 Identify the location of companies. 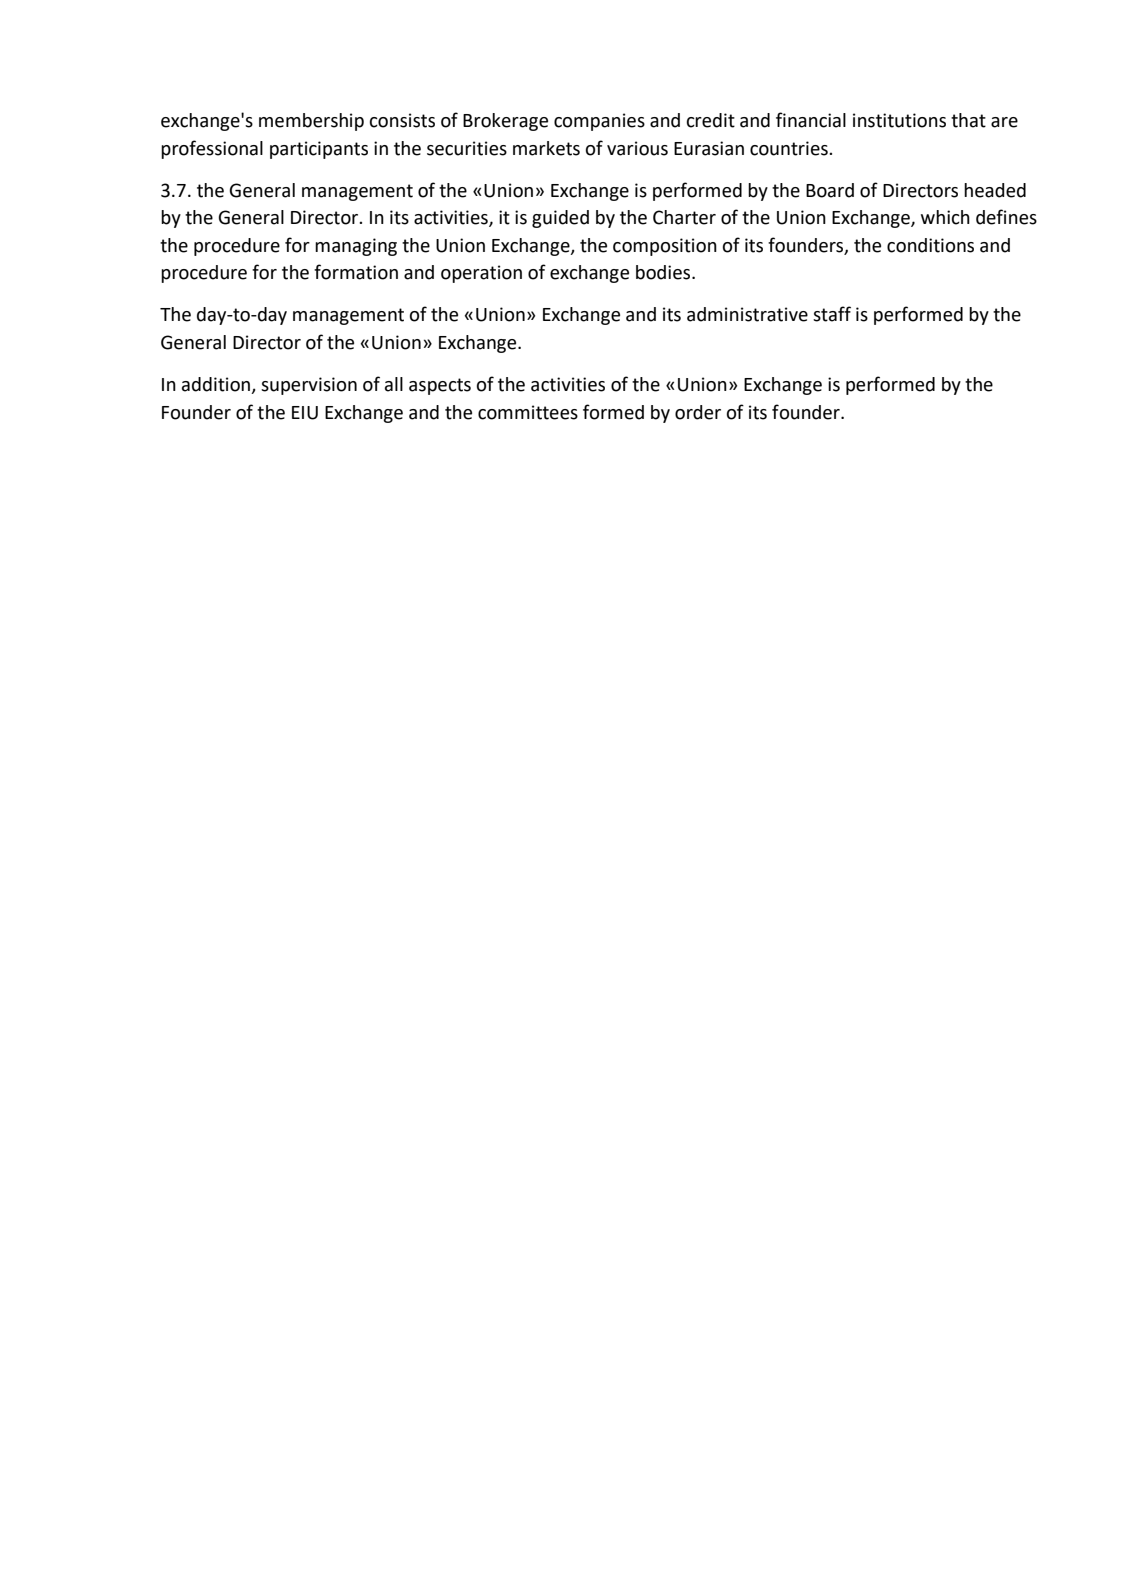
(599, 122).
